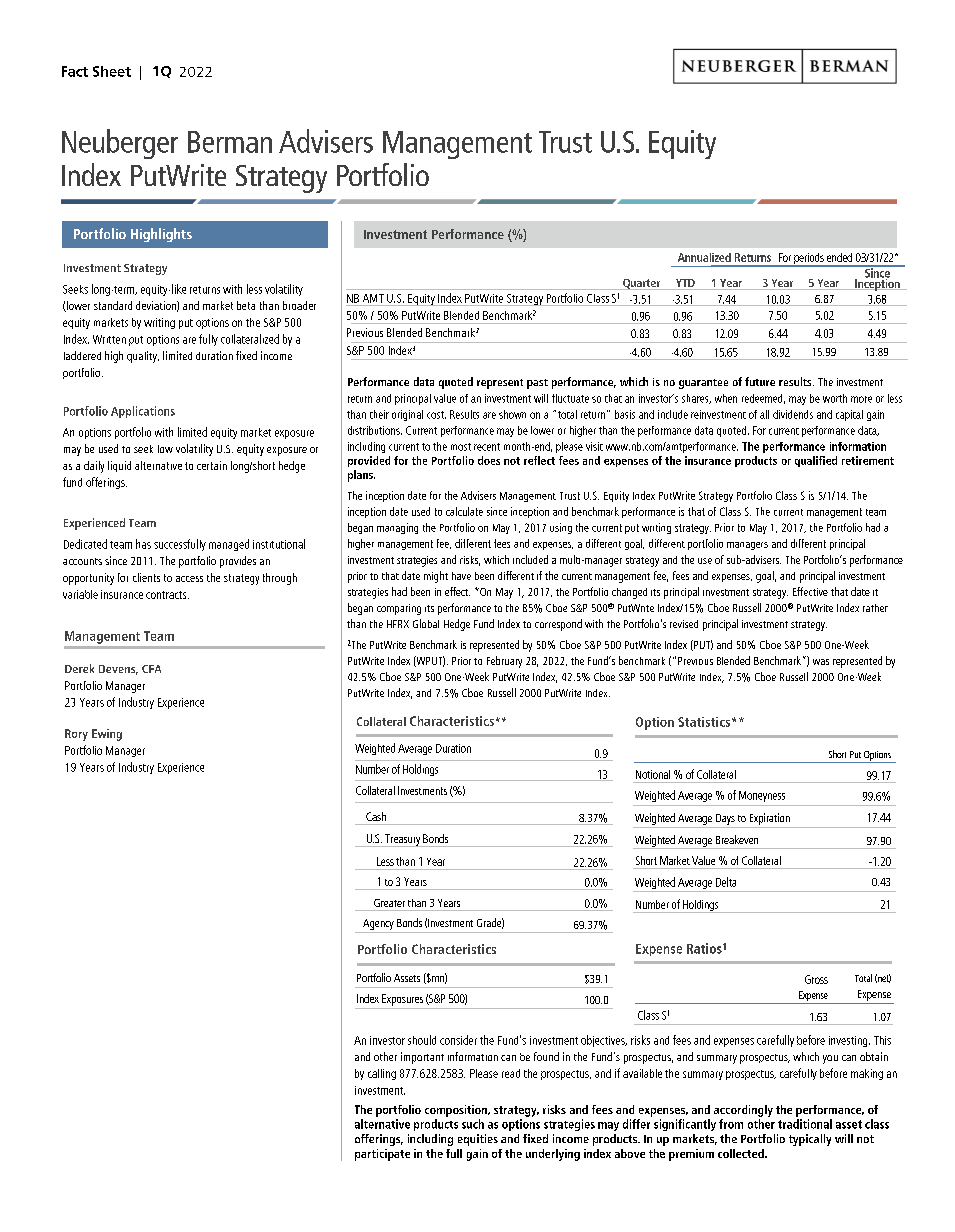  I want to click on Berman, so click(230, 142).
